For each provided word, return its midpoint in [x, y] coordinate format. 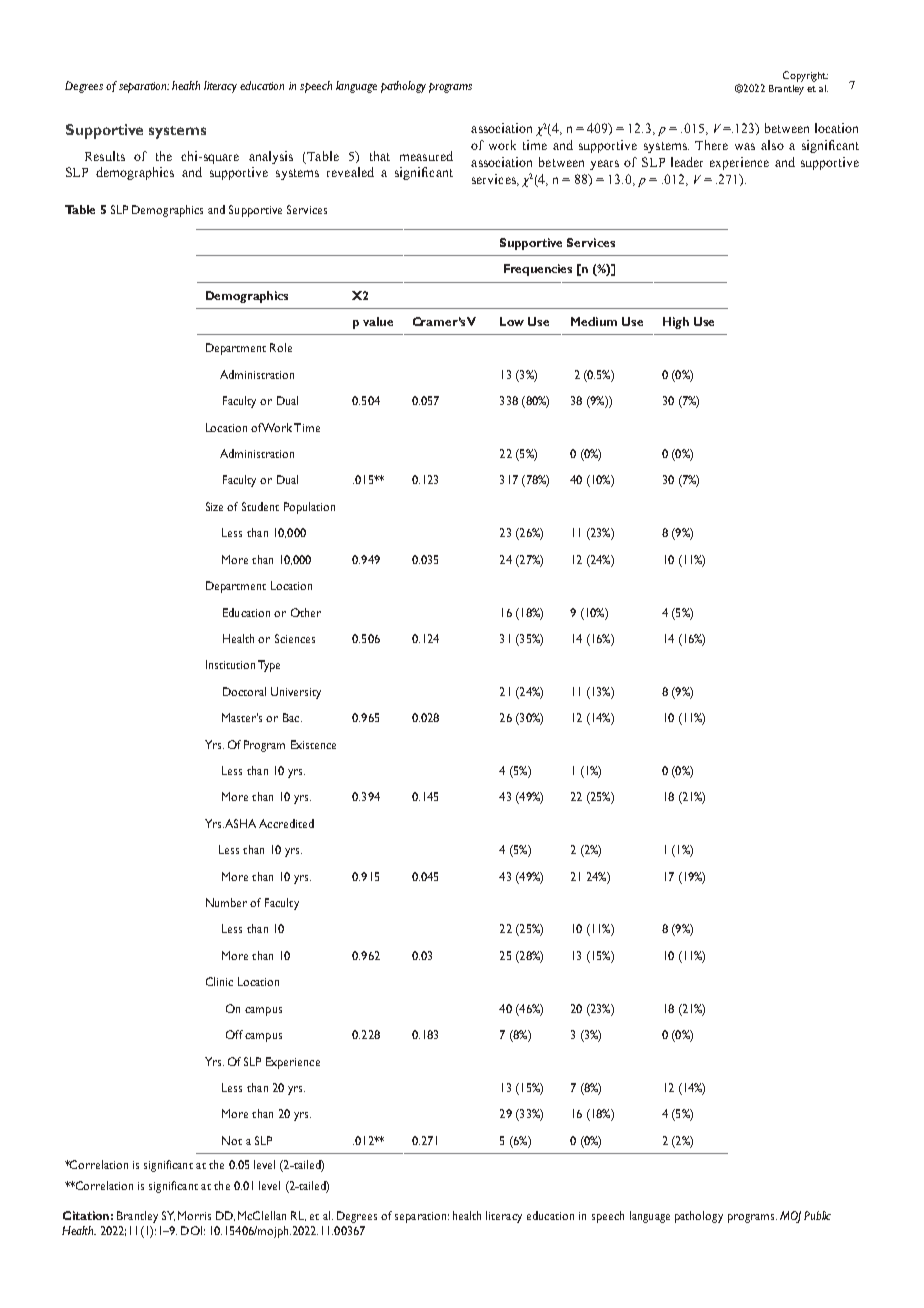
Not [232, 1140]
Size [214, 506]
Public [817, 1215]
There [711, 145]
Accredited [286, 823]
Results [105, 156]
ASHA [240, 823]
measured [426, 156]
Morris [194, 1215]
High [676, 323]
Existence [313, 744]
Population [309, 508]
